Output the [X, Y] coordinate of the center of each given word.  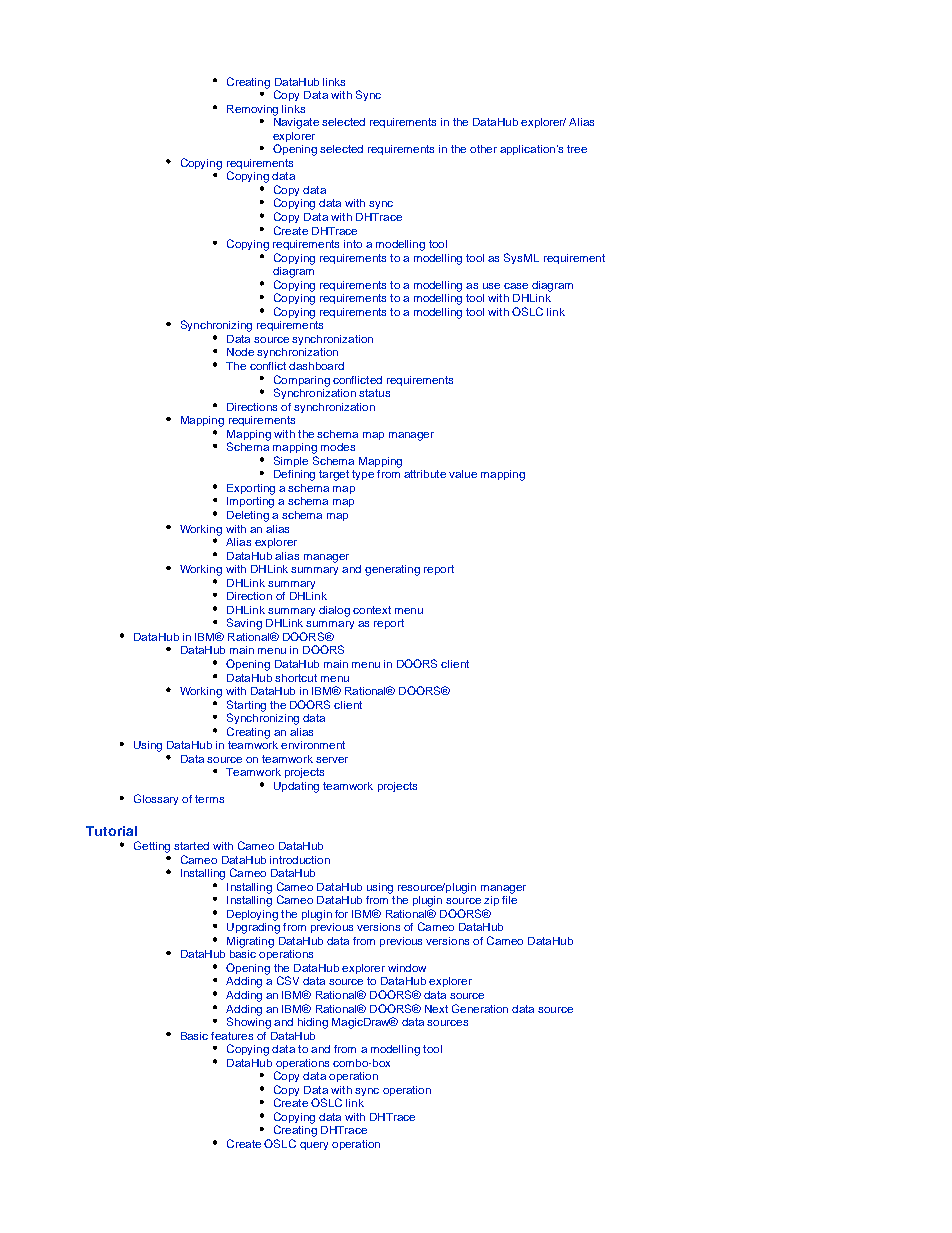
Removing [252, 110]
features [232, 1036]
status [374, 393]
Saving [244, 624]
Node [240, 352]
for [341, 914]
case [516, 286]
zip [491, 901]
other [483, 149]
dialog [334, 611]
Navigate [296, 122]
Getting [152, 847]
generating [392, 570]
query [314, 1146]
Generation [480, 1008]
